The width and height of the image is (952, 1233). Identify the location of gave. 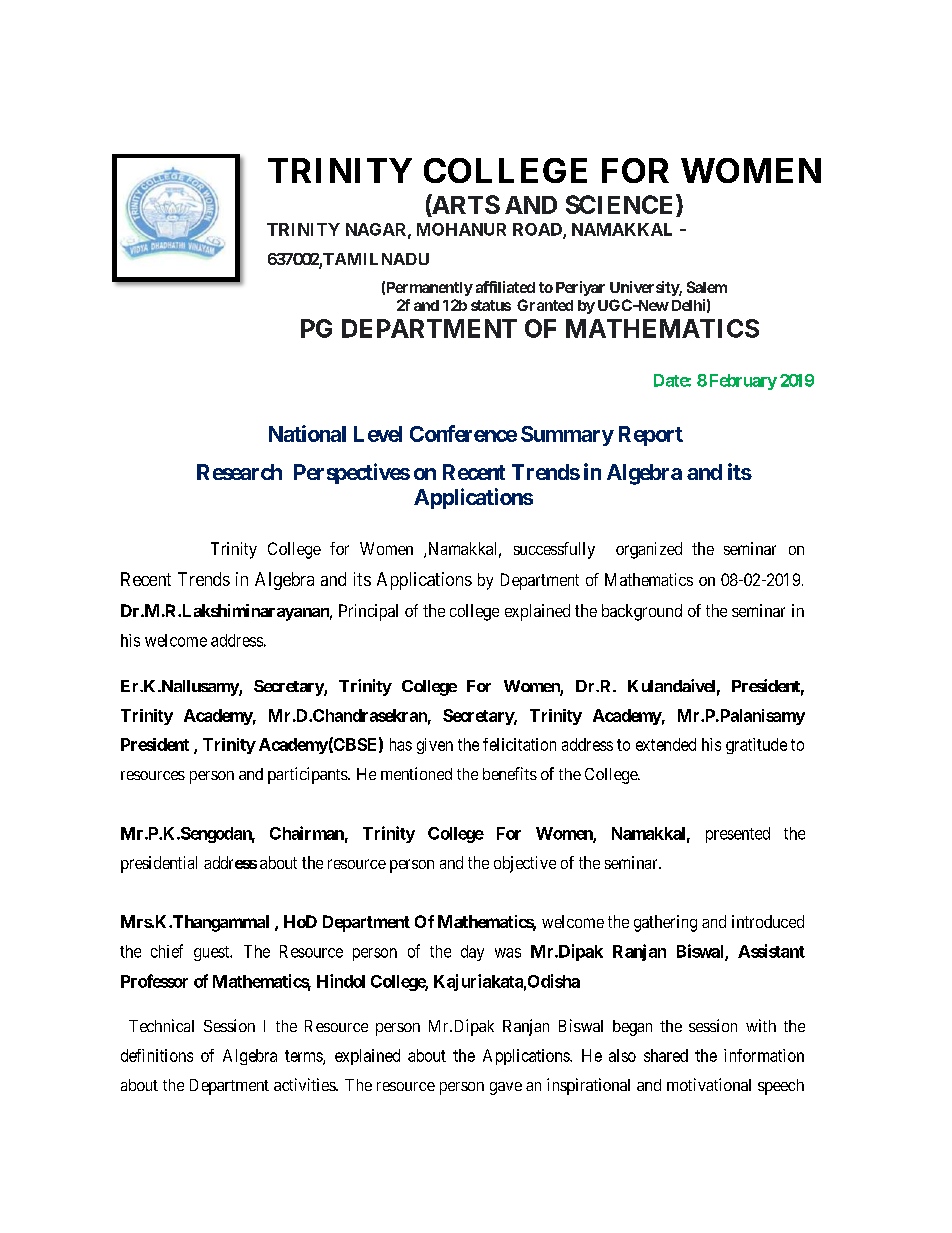
(506, 1088).
